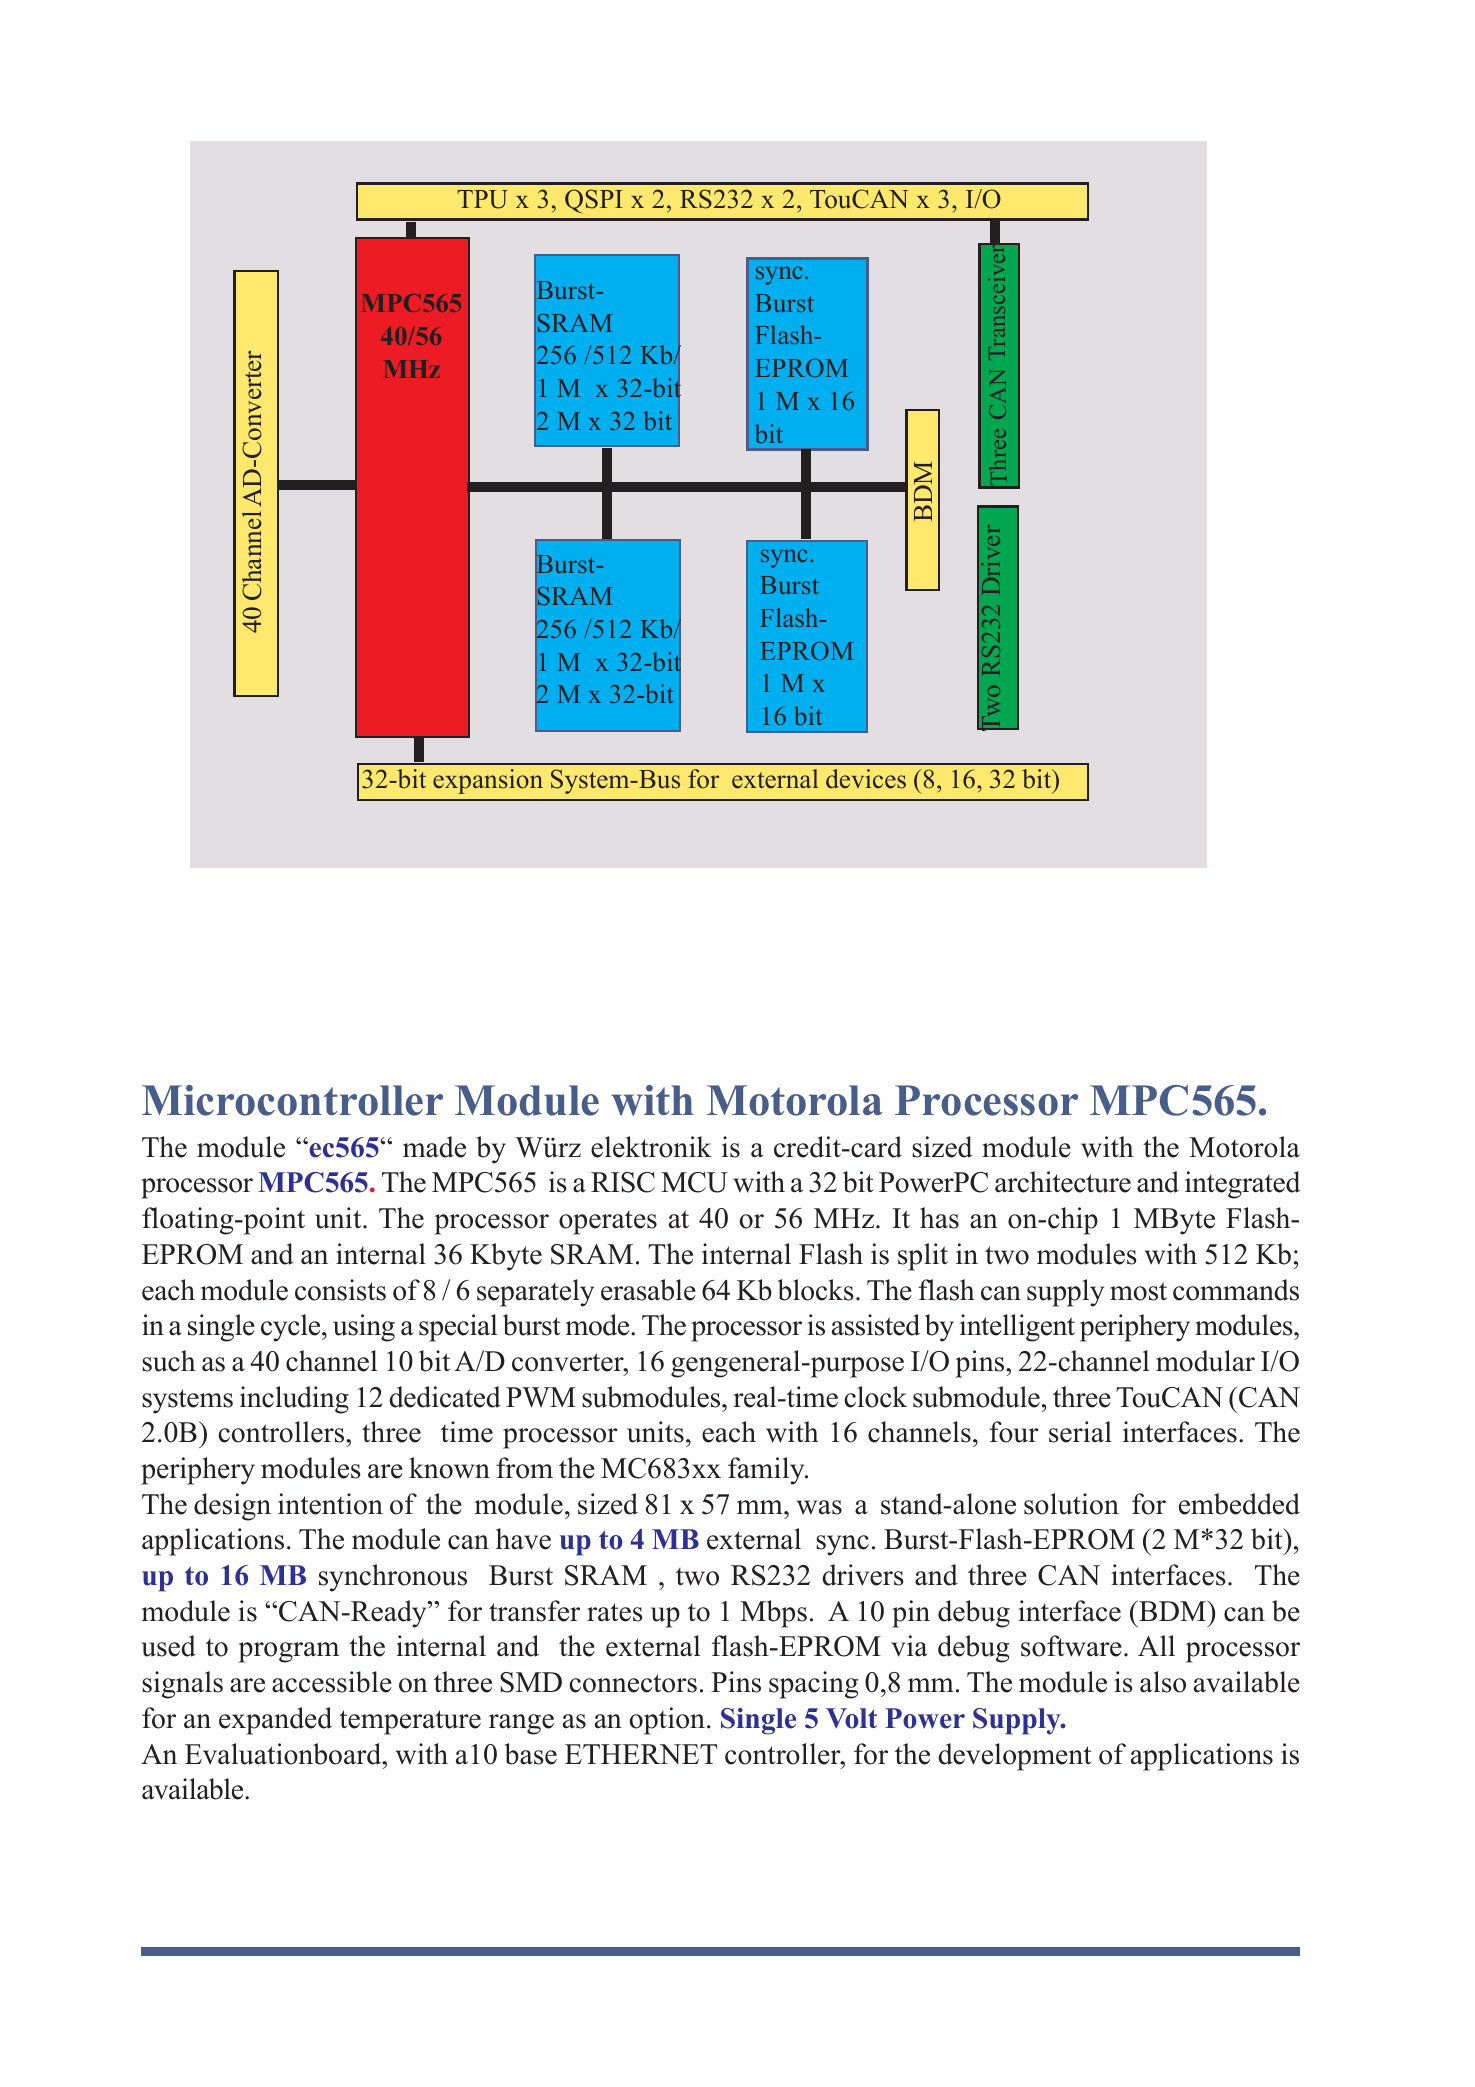 The height and width of the screenshot is (2087, 1475). What do you see at coordinates (482, 199) in the screenshot?
I see `TPU` at bounding box center [482, 199].
